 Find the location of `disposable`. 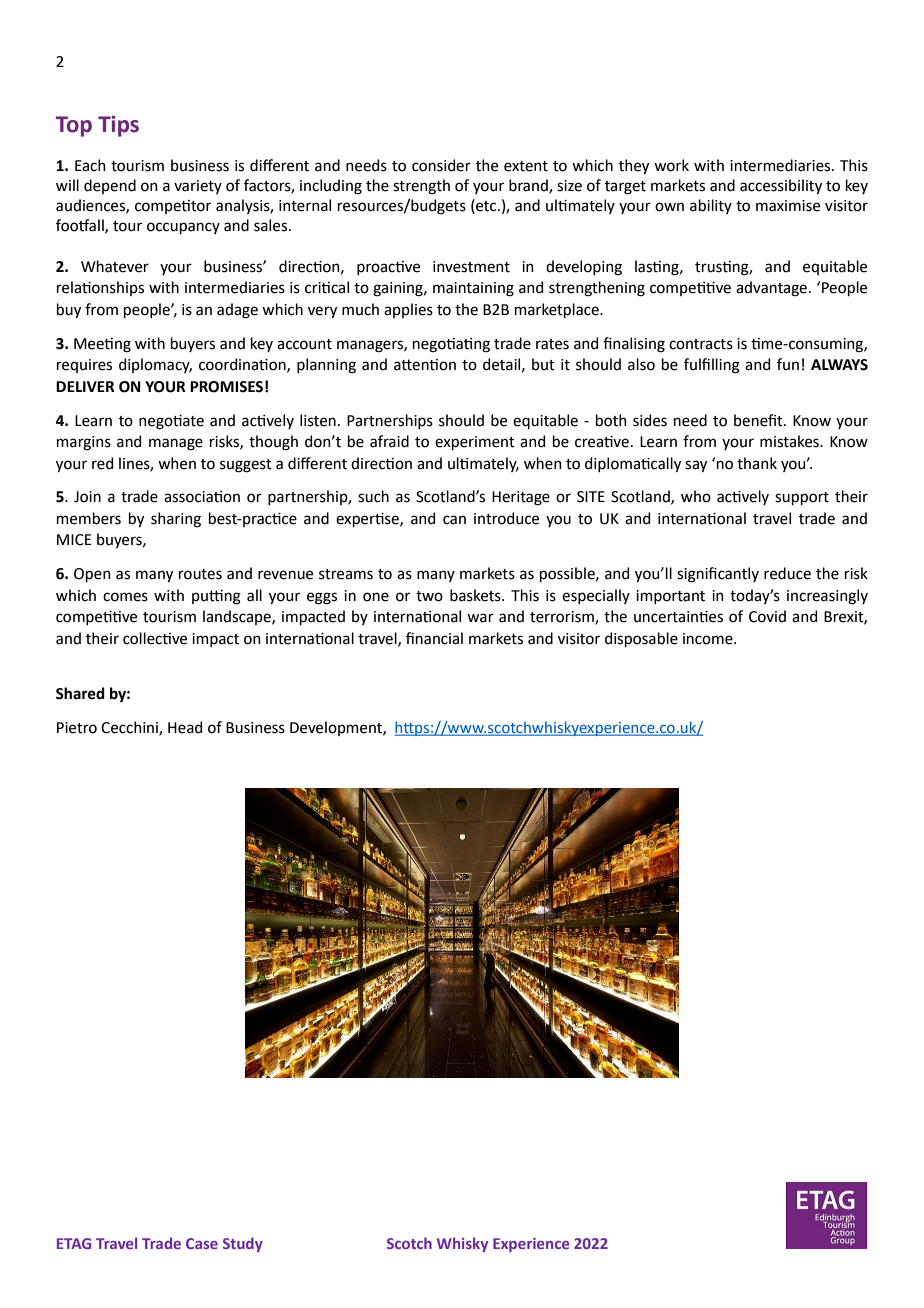

disposable is located at coordinates (641, 639).
